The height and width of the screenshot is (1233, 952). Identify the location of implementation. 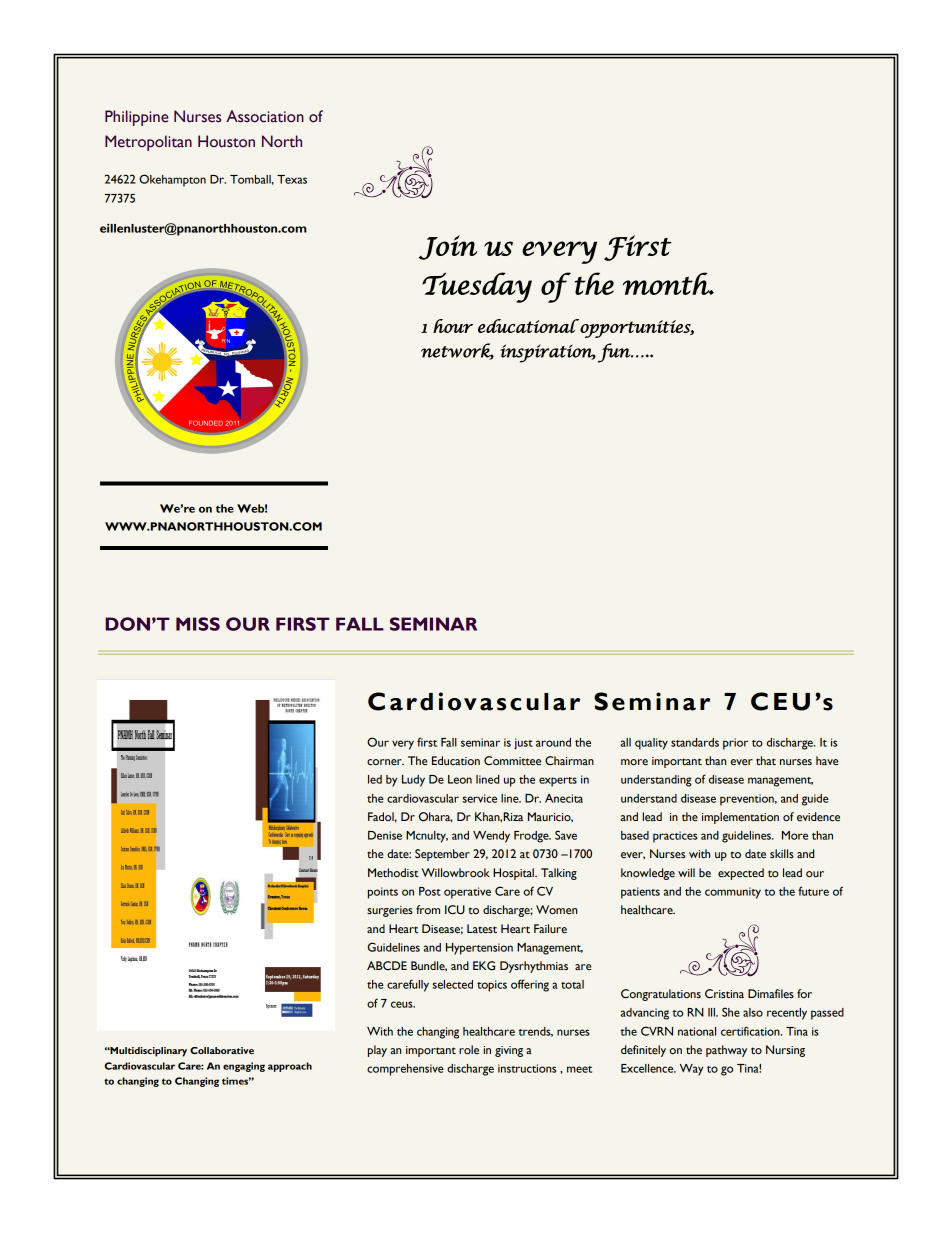
(740, 818).
